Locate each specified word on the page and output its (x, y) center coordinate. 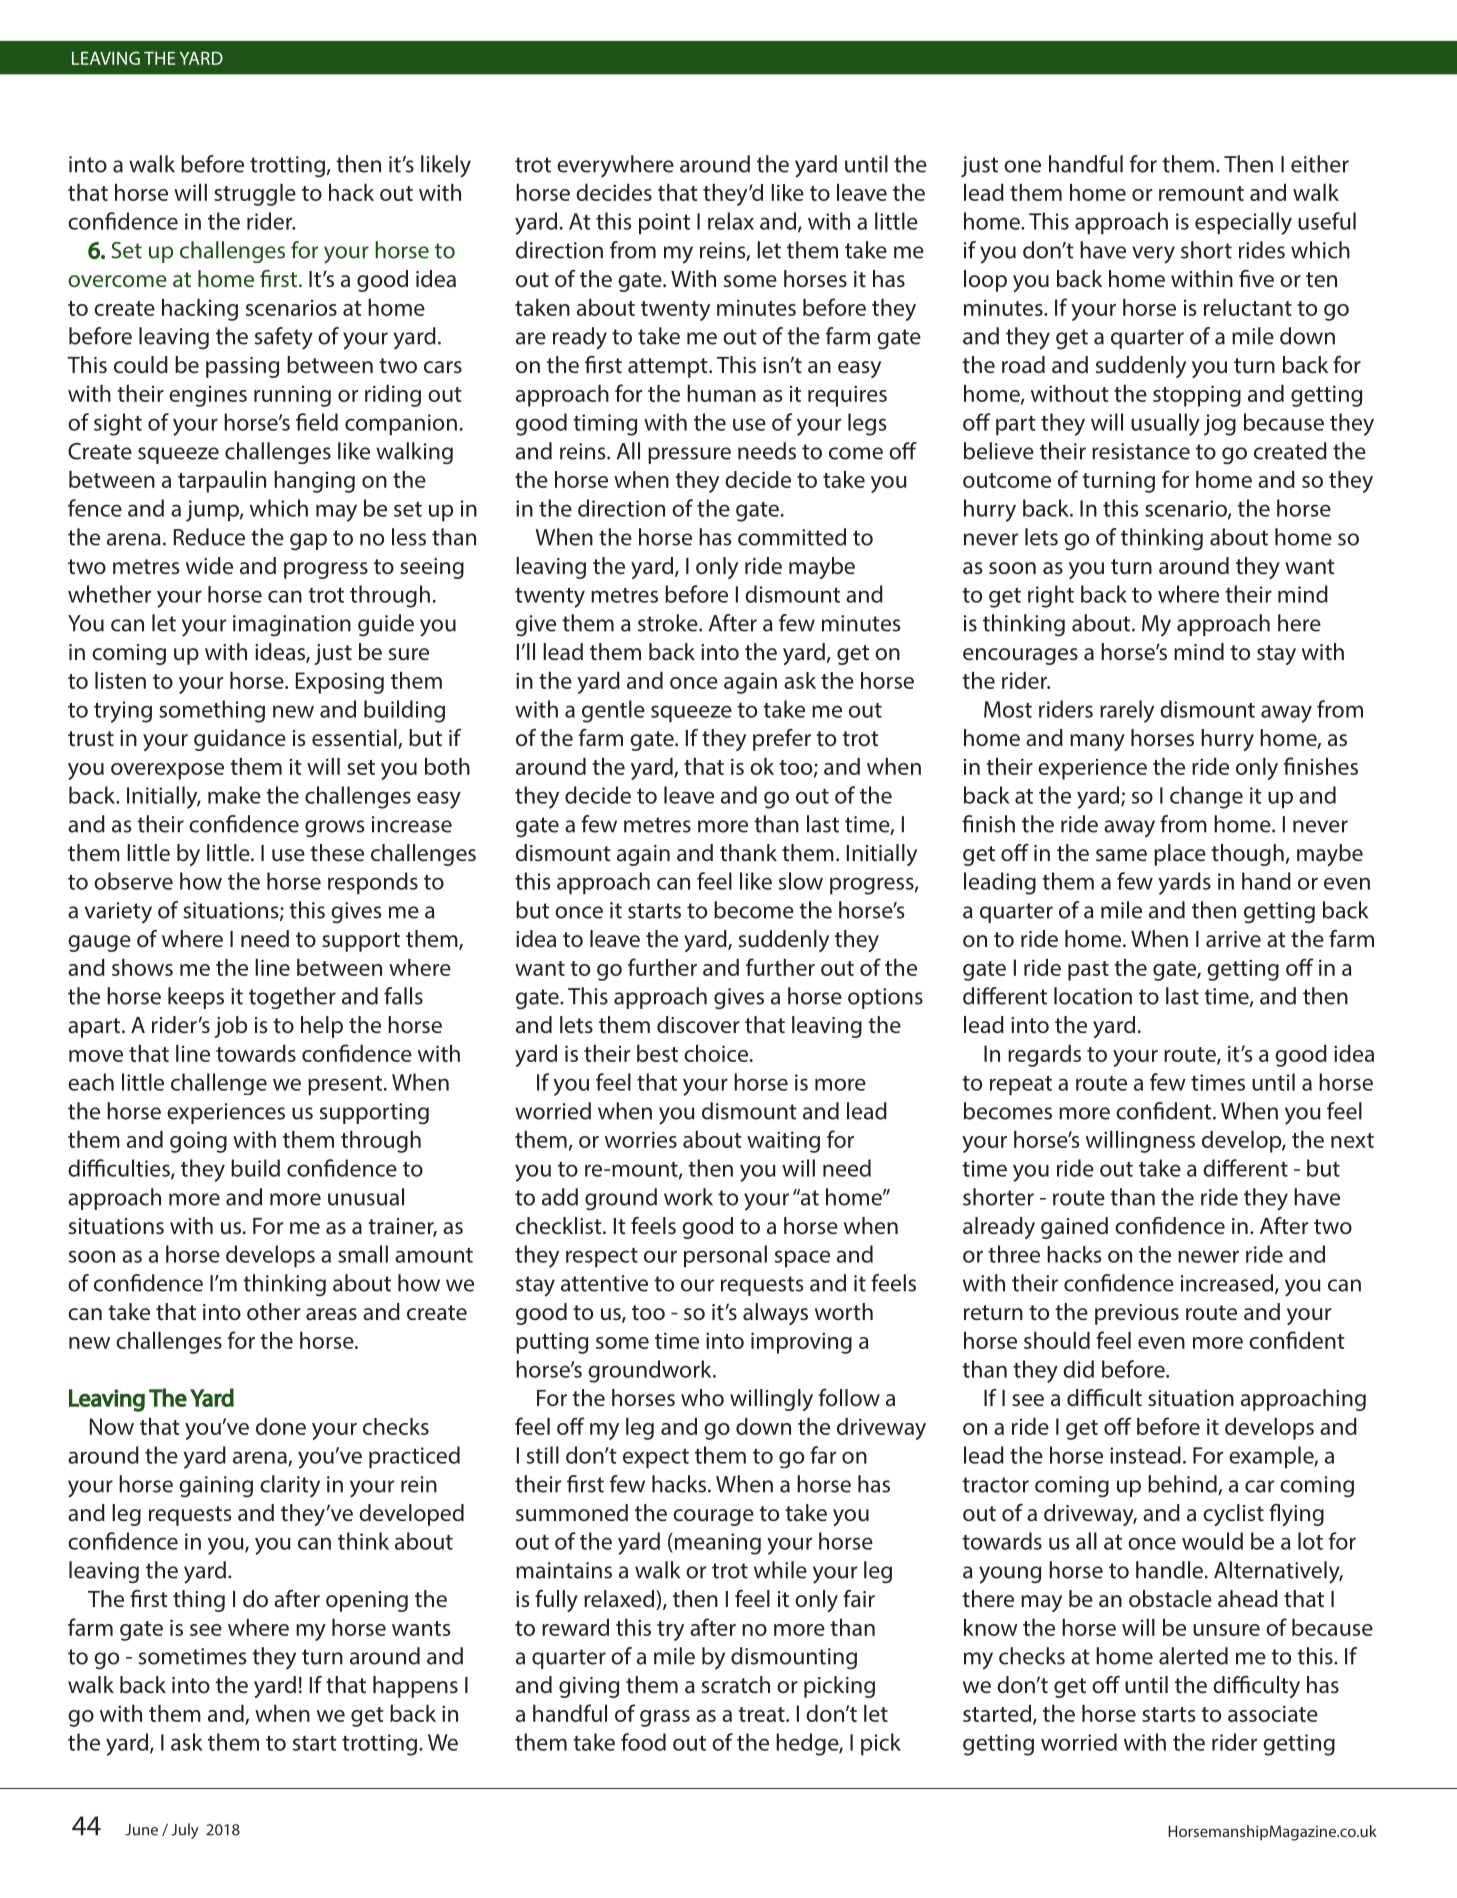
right (1051, 596)
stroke (669, 623)
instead (1145, 1455)
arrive (1233, 939)
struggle (255, 195)
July (185, 1831)
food (643, 1742)
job (231, 1027)
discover (698, 1025)
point (664, 224)
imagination (292, 626)
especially (1243, 223)
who (702, 1397)
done (281, 1426)
